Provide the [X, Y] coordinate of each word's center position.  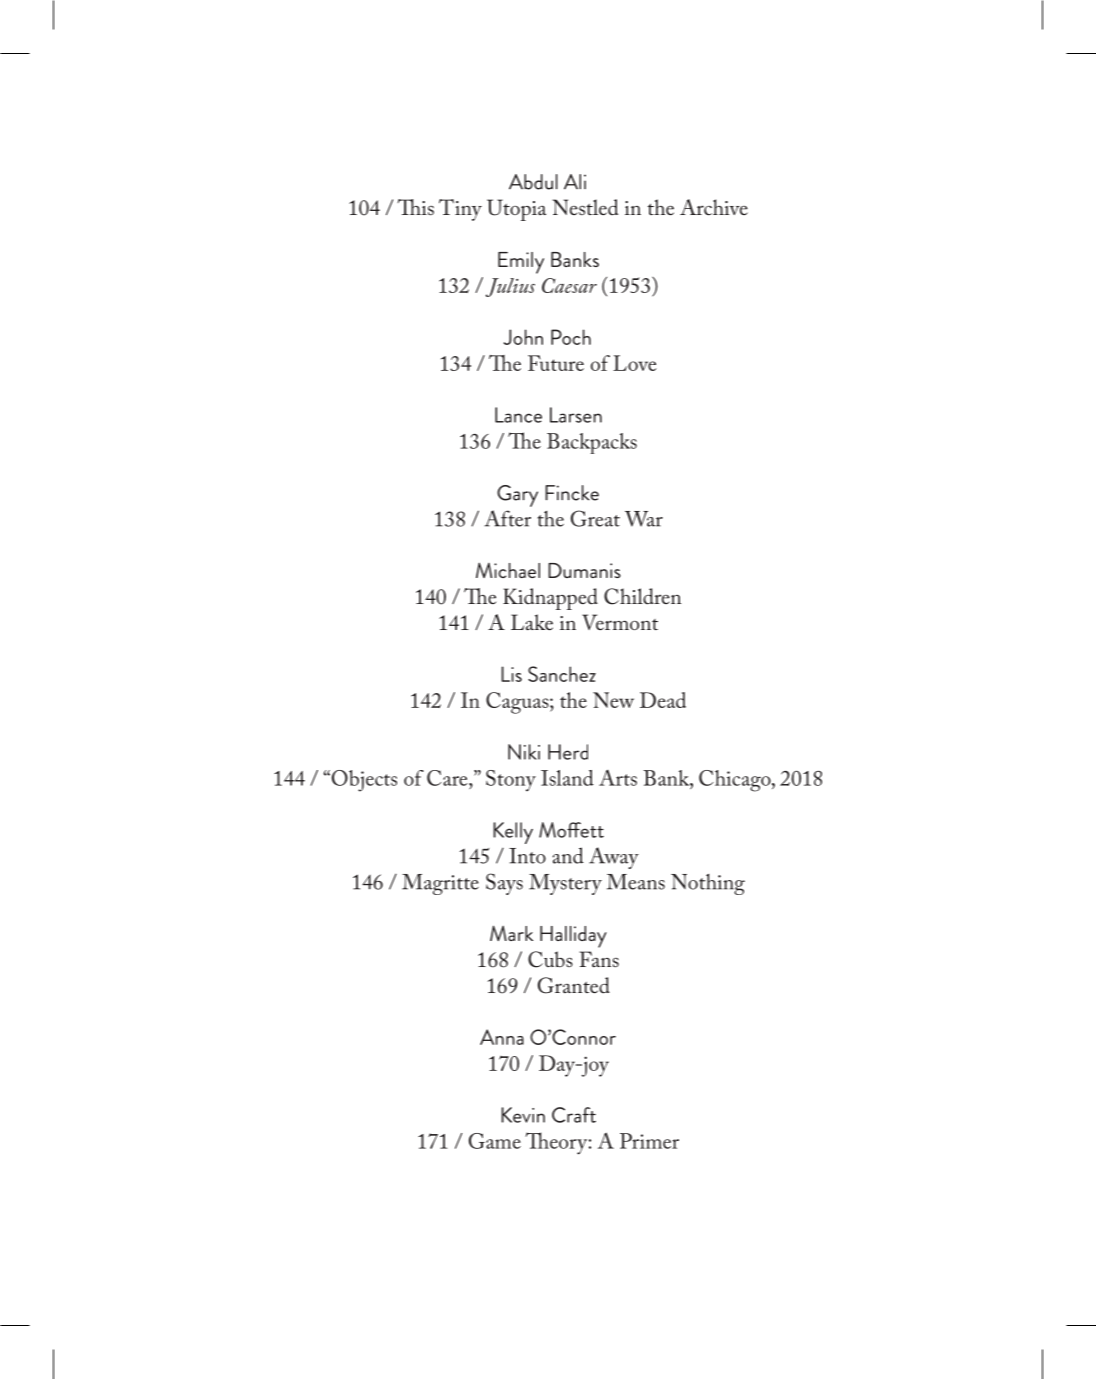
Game [495, 1141]
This [415, 207]
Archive [714, 207]
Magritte [440, 884]
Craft [574, 1115]
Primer [649, 1141]
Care [448, 778]
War [644, 519]
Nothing [708, 884]
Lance [518, 415]
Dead [663, 700]
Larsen [576, 415]
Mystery [565, 884]
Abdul [533, 182]
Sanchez [562, 674]
